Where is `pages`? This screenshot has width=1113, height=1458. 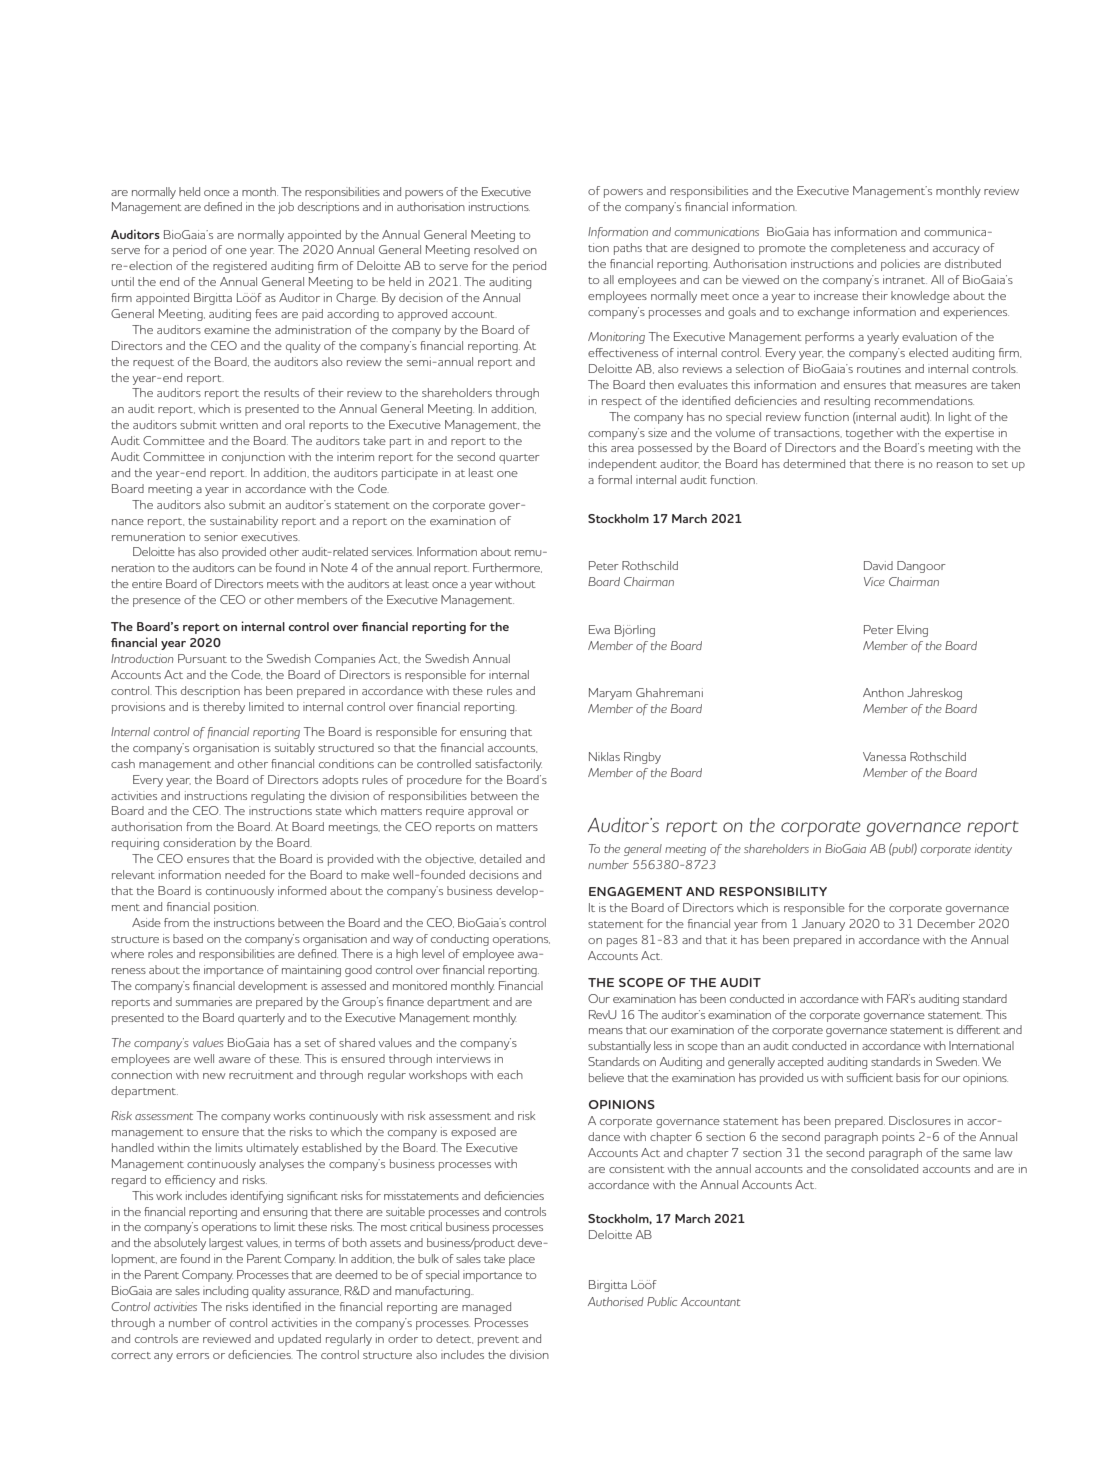
pages is located at coordinates (622, 942).
